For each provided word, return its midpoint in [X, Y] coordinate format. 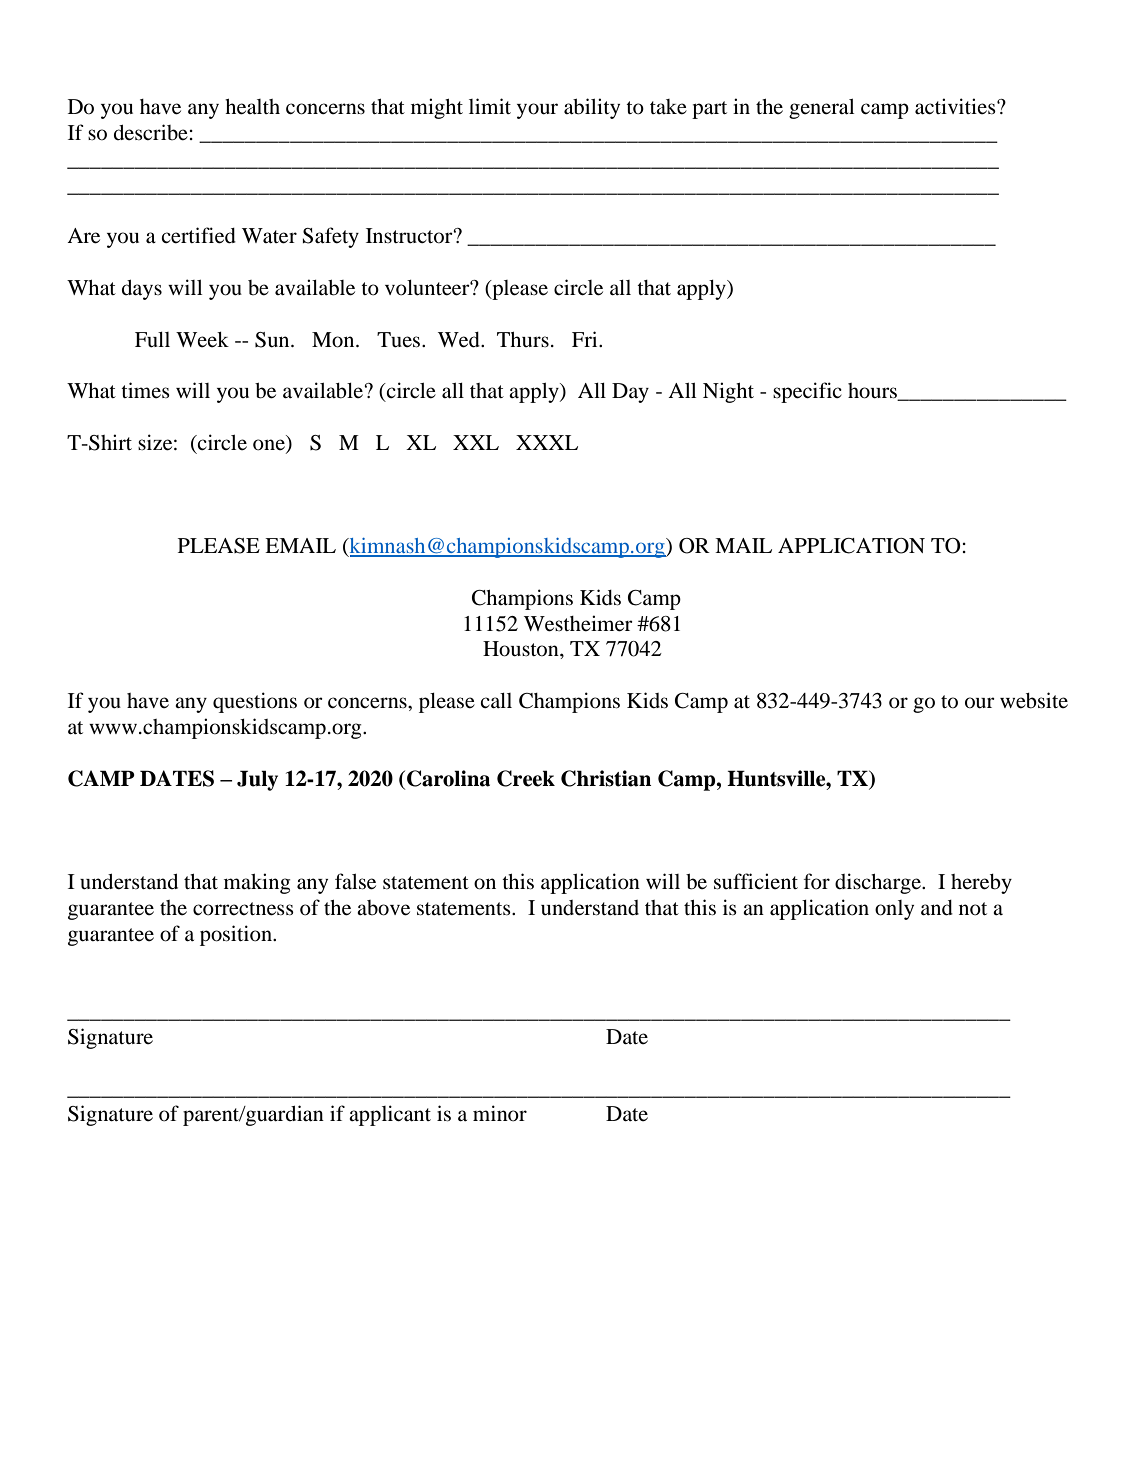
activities [956, 106]
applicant [390, 1115]
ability [592, 108]
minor [500, 1113]
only [894, 910]
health [252, 107]
